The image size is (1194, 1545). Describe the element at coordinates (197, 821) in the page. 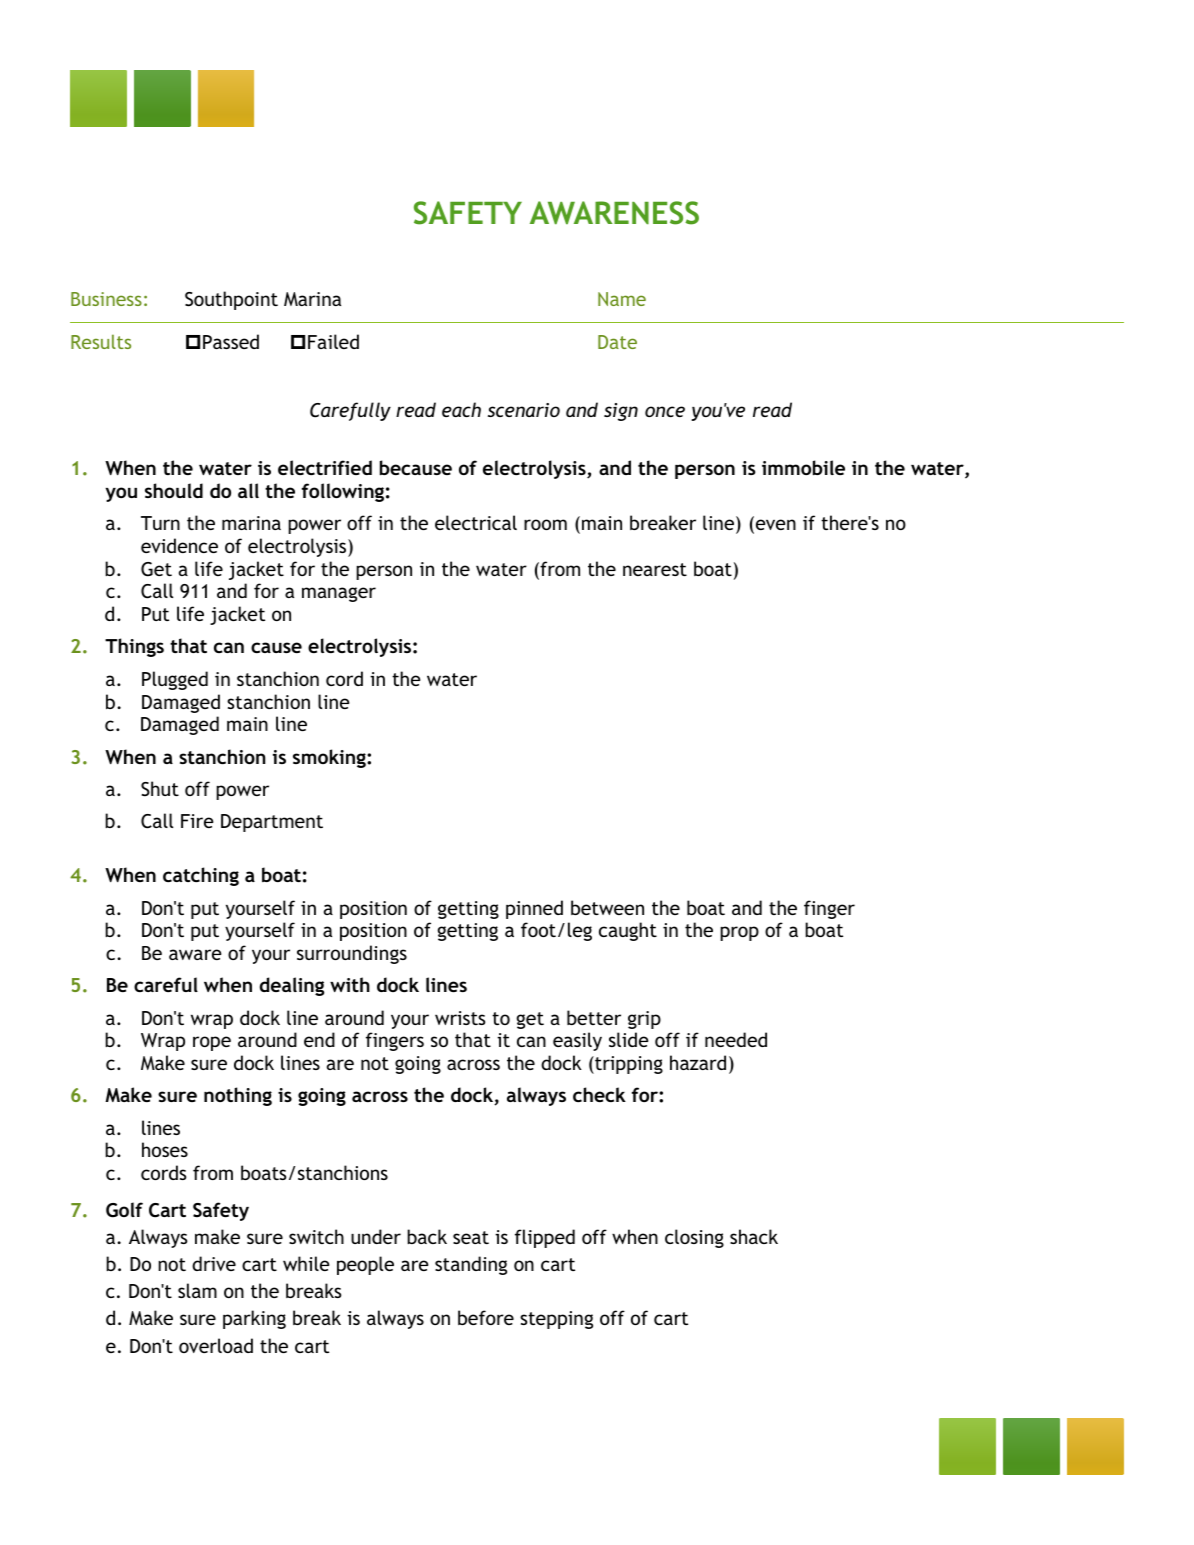

I see `Fire` at that location.
